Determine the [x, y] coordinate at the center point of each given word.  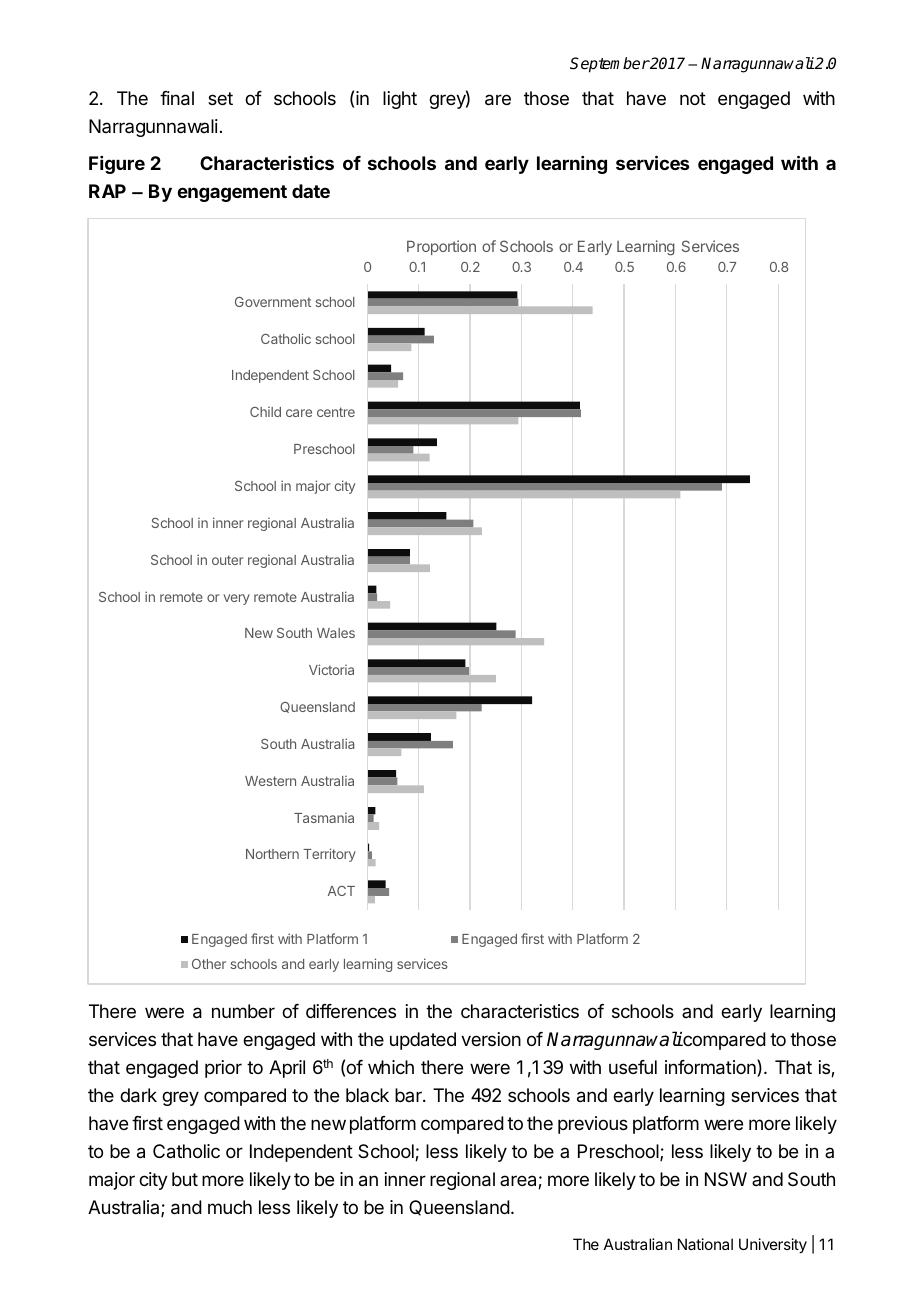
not [693, 98]
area [519, 1182]
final [177, 98]
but [185, 1179]
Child [265, 412]
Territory [329, 855]
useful [633, 1067]
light [400, 100]
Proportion [441, 247]
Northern [272, 854]
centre [336, 412]
